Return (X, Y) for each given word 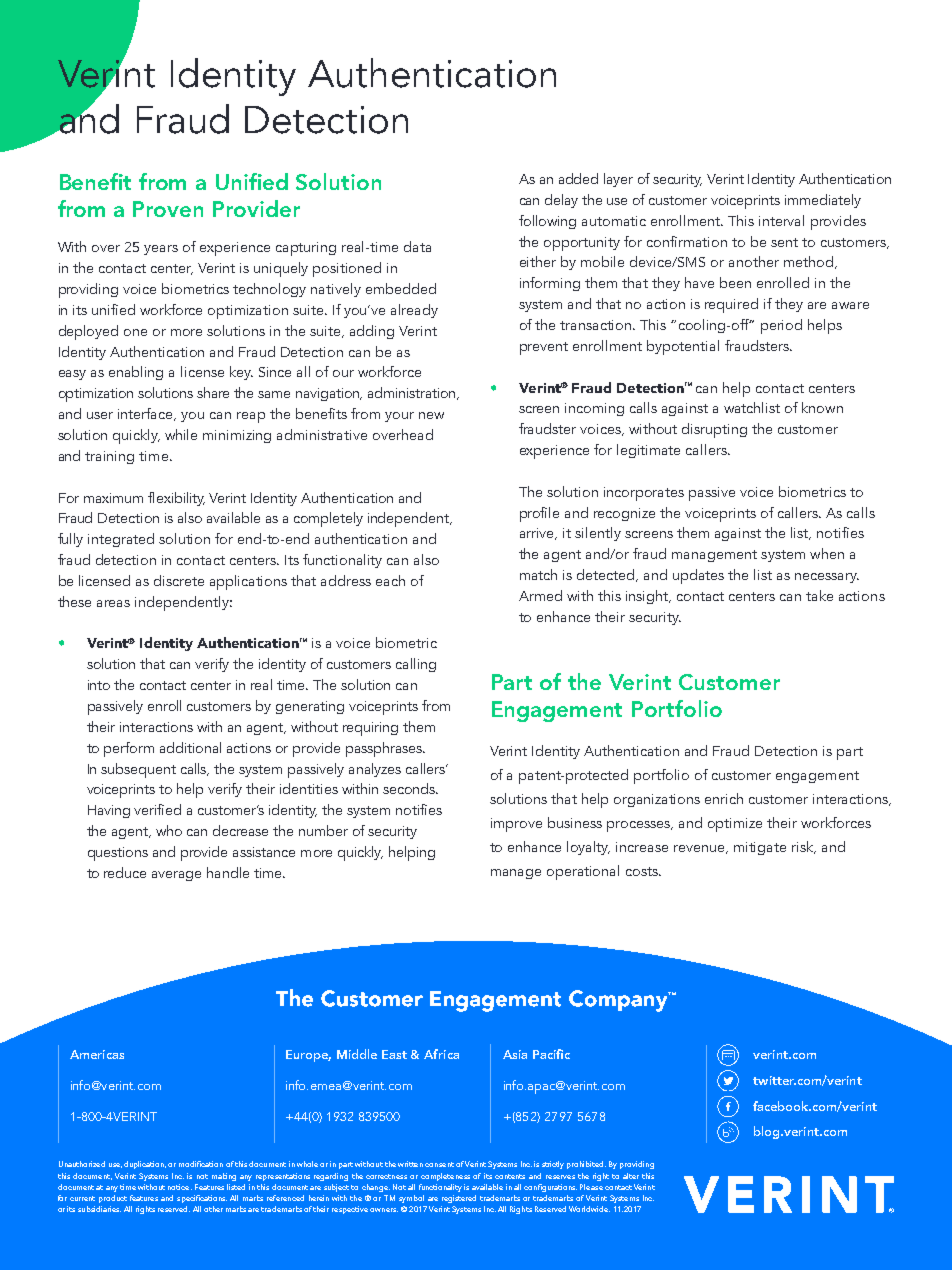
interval (781, 220)
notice (180, 1187)
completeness (445, 1177)
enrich (724, 798)
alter (631, 1176)
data (417, 246)
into (99, 685)
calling (416, 665)
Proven (168, 209)
